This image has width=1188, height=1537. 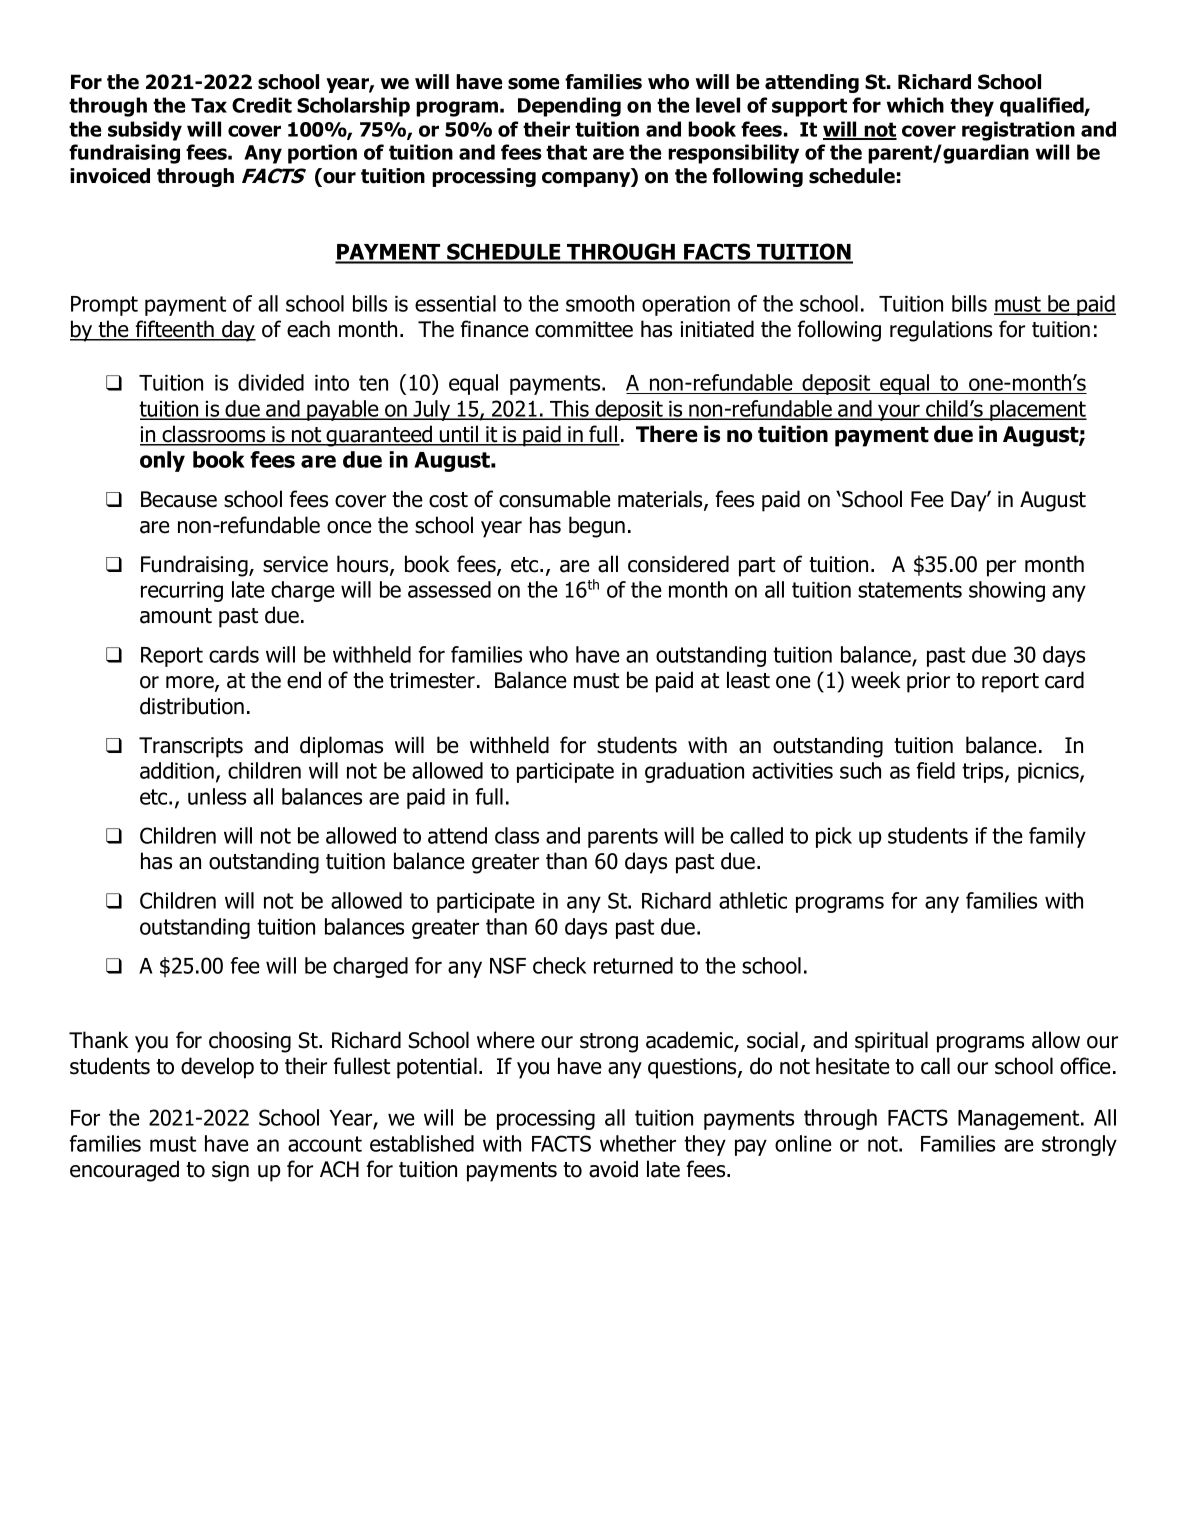 What do you see at coordinates (569, 107) in the image?
I see `Depending` at bounding box center [569, 107].
